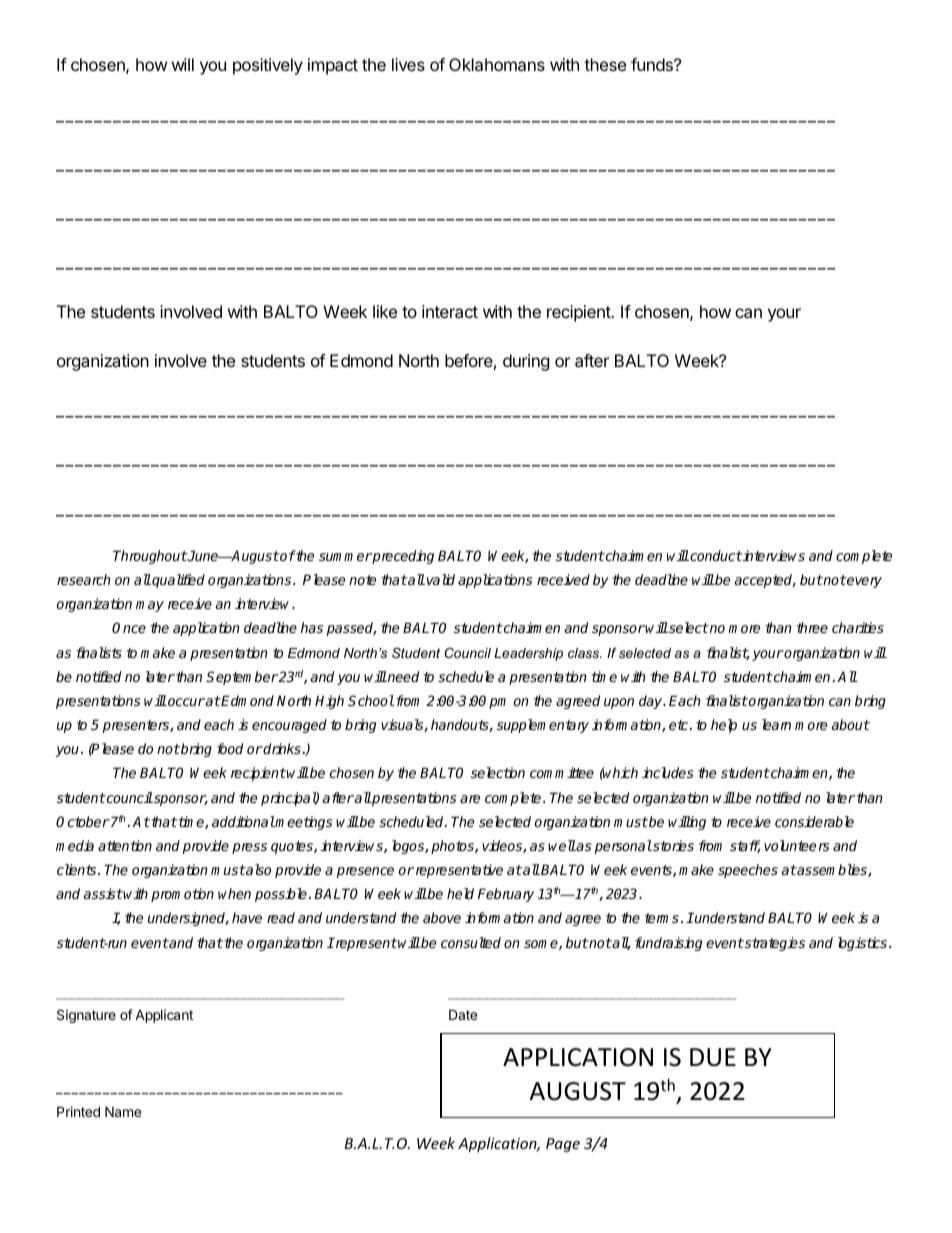  Describe the element at coordinates (230, 748) in the image. I see `food` at that location.
